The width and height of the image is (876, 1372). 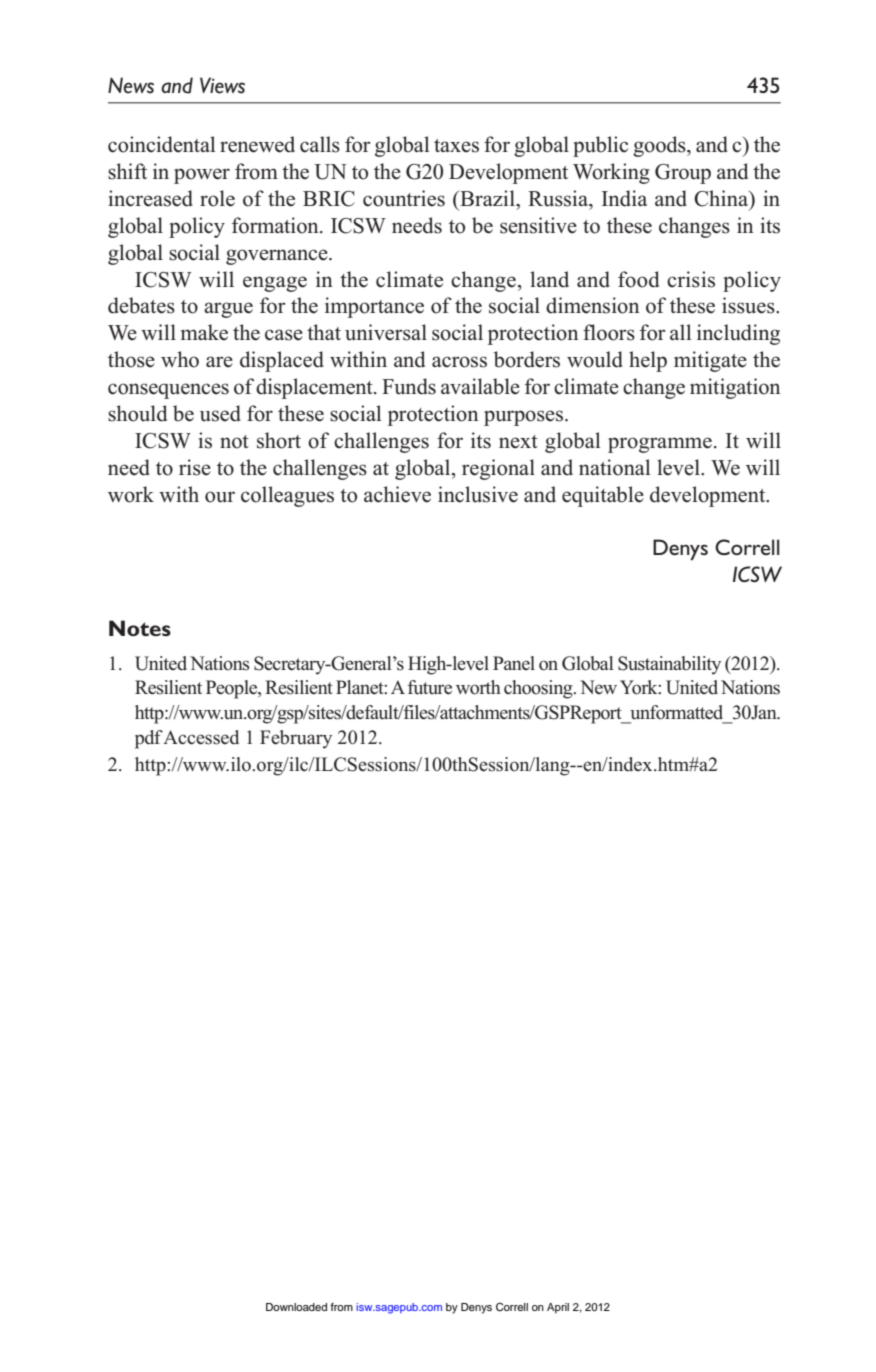 I want to click on Views, so click(x=222, y=85).
